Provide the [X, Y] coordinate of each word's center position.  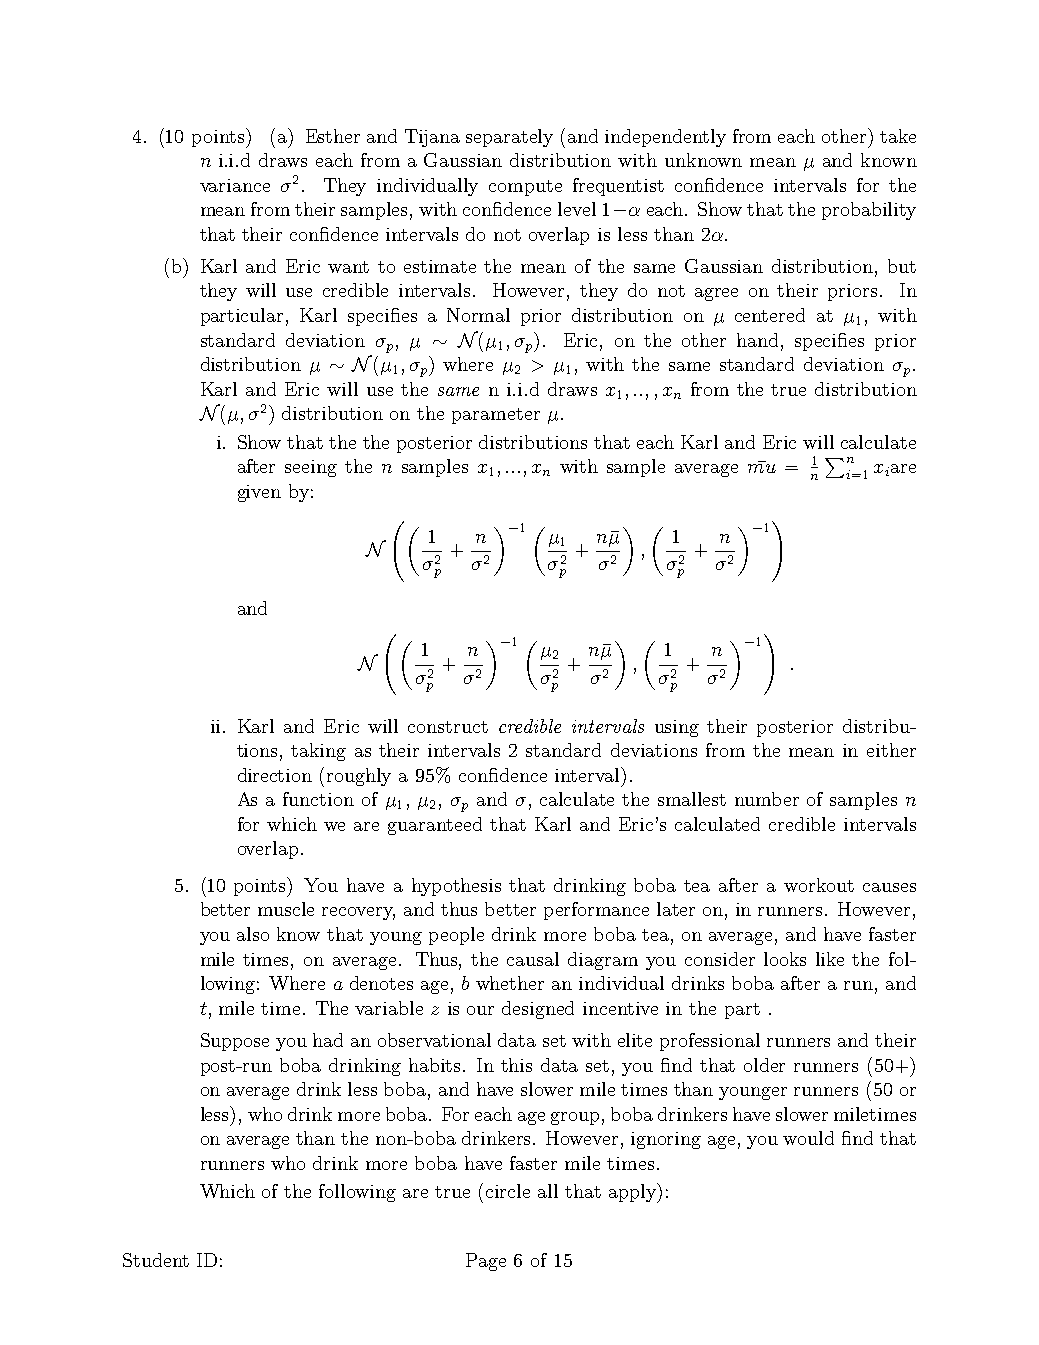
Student [156, 1260]
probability [869, 211]
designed [538, 1010]
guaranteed [435, 826]
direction [275, 775]
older [764, 1065]
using [677, 728]
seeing [311, 468]
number [767, 799]
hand [757, 340]
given [259, 493]
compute [525, 188]
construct [448, 727]
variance [235, 185]
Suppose [235, 1042]
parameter [496, 416]
